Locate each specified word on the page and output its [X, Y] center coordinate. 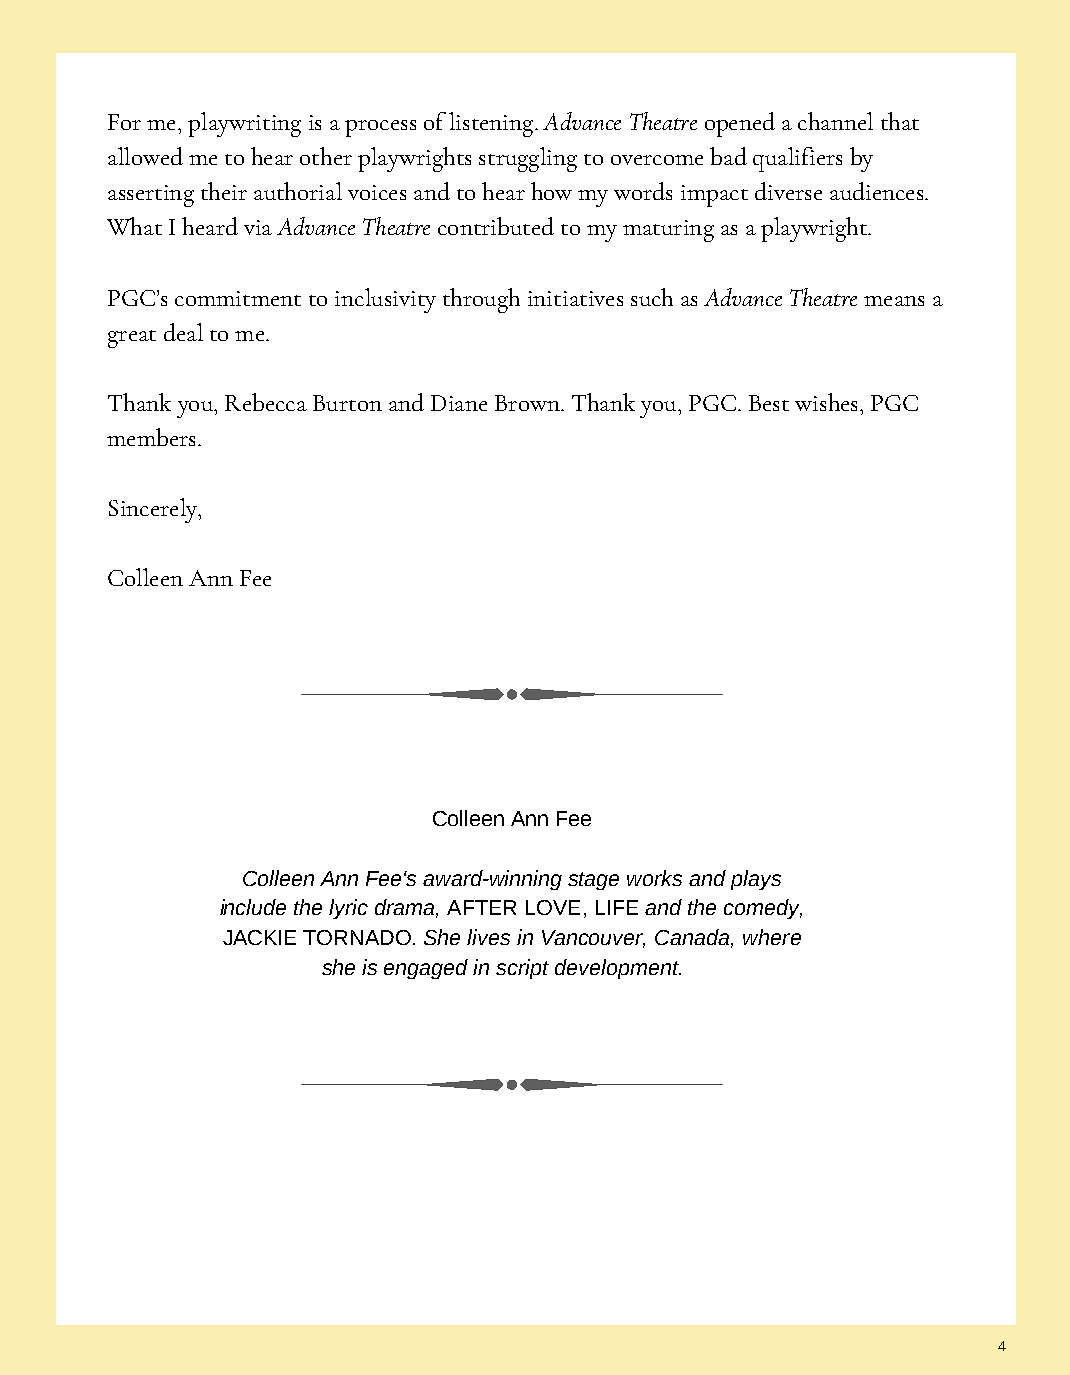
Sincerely [154, 510]
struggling [528, 159]
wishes [826, 402]
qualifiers [797, 159]
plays [756, 880]
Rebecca [266, 402]
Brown [528, 403]
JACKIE [259, 937]
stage [593, 881]
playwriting [244, 124]
